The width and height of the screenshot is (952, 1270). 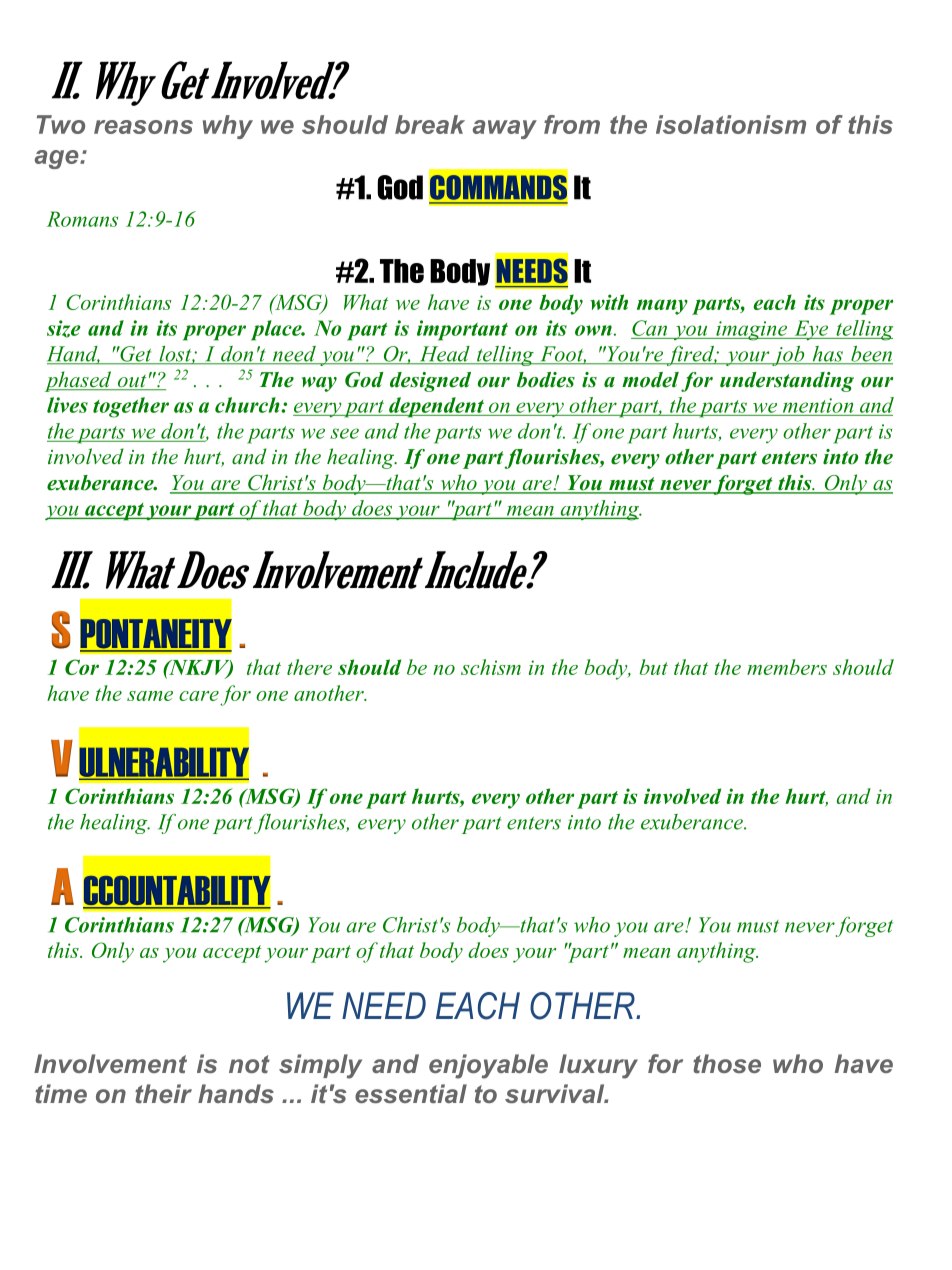 What do you see at coordinates (150, 696) in the screenshot?
I see `same` at bounding box center [150, 696].
